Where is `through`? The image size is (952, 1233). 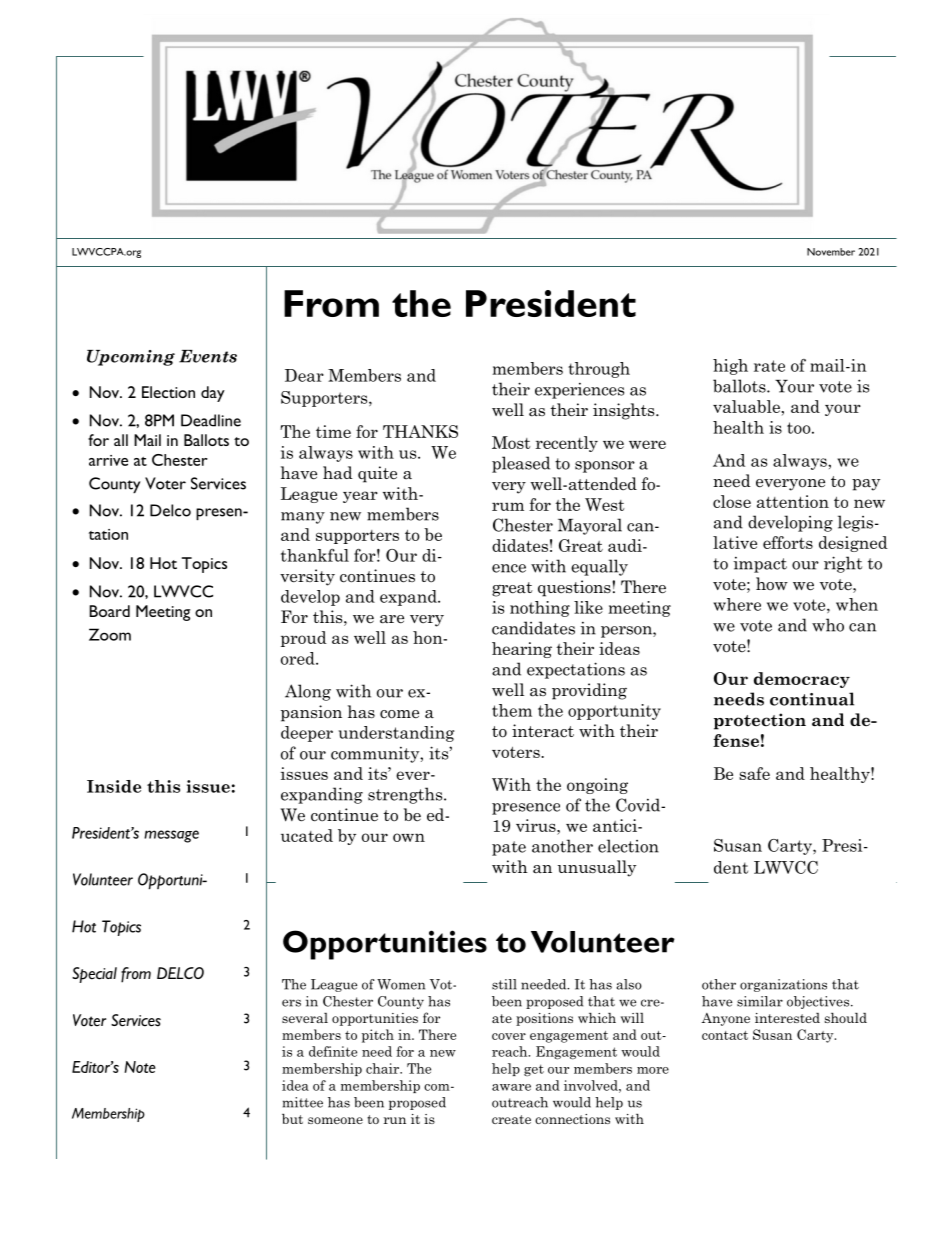 through is located at coordinates (599, 370).
